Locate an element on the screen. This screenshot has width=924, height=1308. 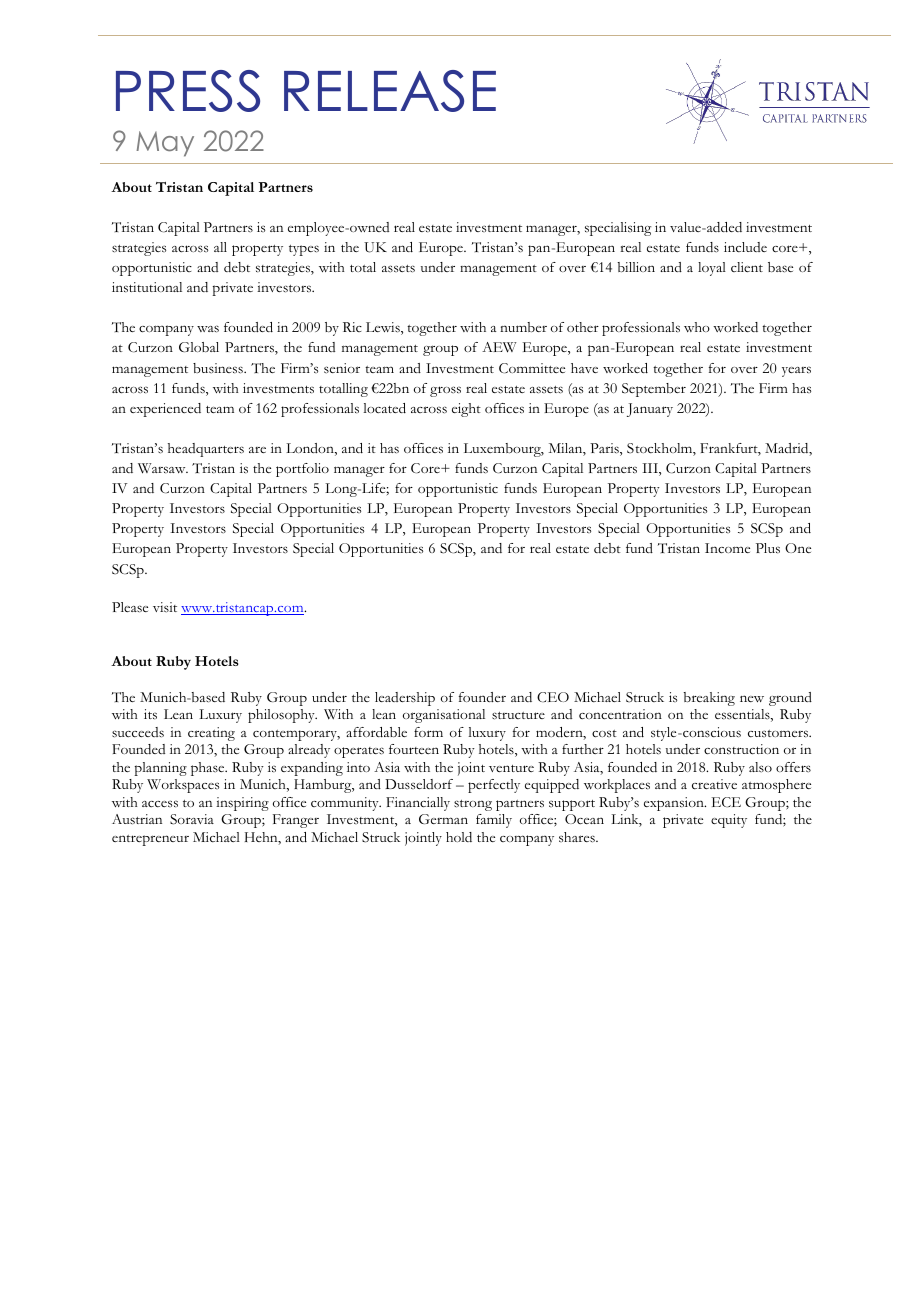
include is located at coordinates (745, 247).
